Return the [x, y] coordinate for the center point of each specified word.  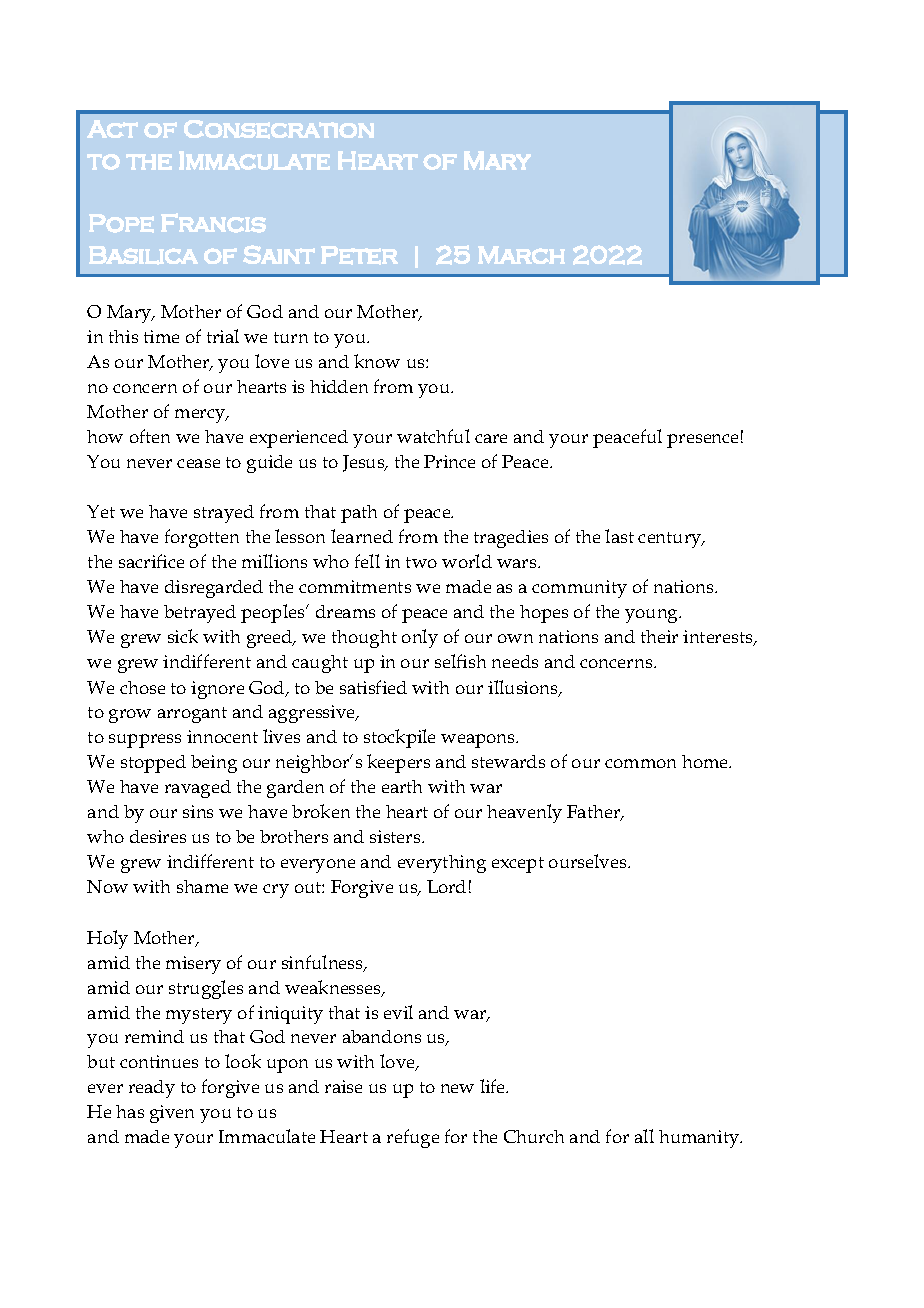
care [491, 438]
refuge [413, 1138]
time [161, 336]
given [172, 1114]
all [644, 1136]
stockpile [399, 738]
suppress [145, 741]
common [640, 763]
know [377, 361]
